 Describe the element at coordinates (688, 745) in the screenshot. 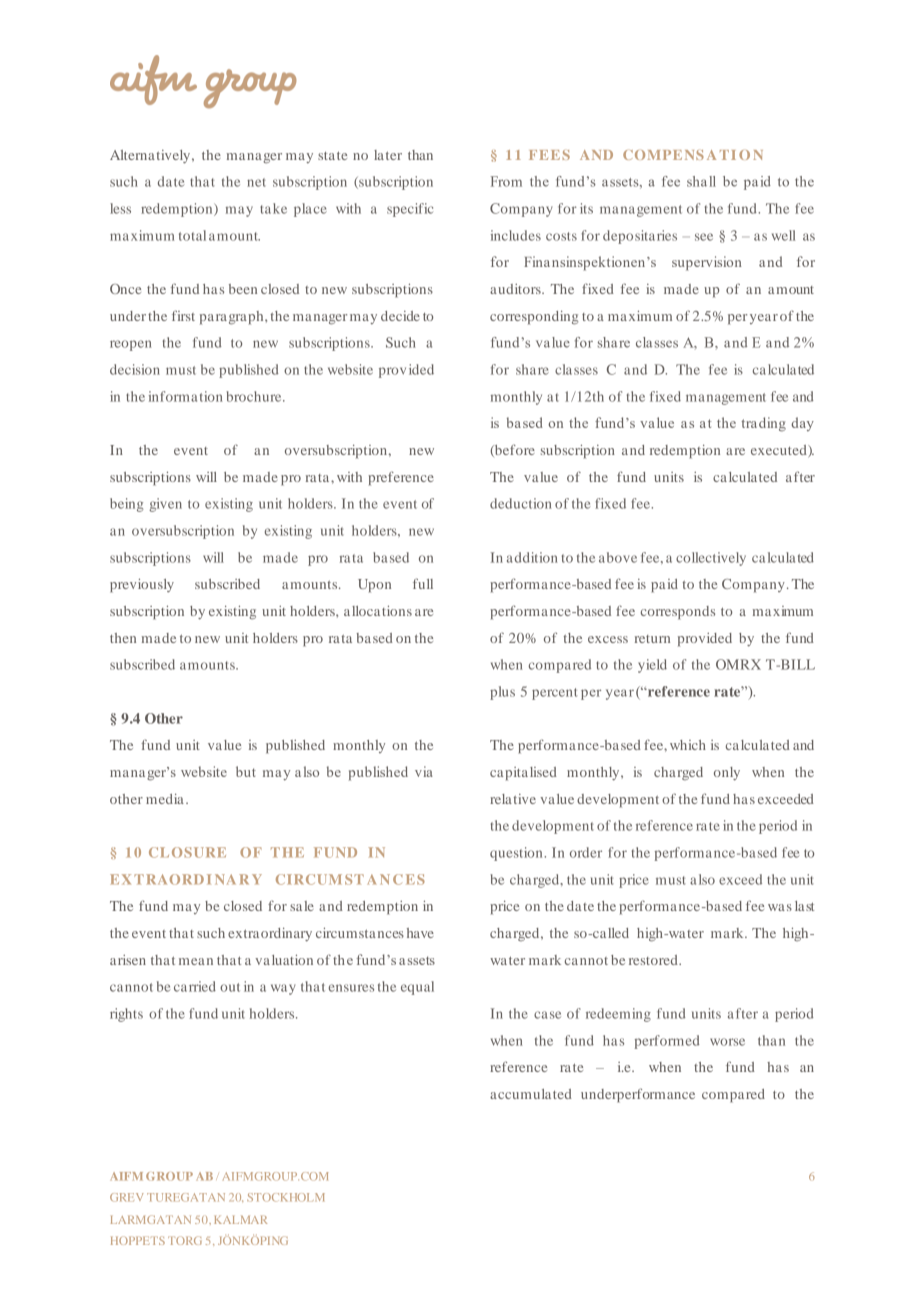

I see `which` at that location.
